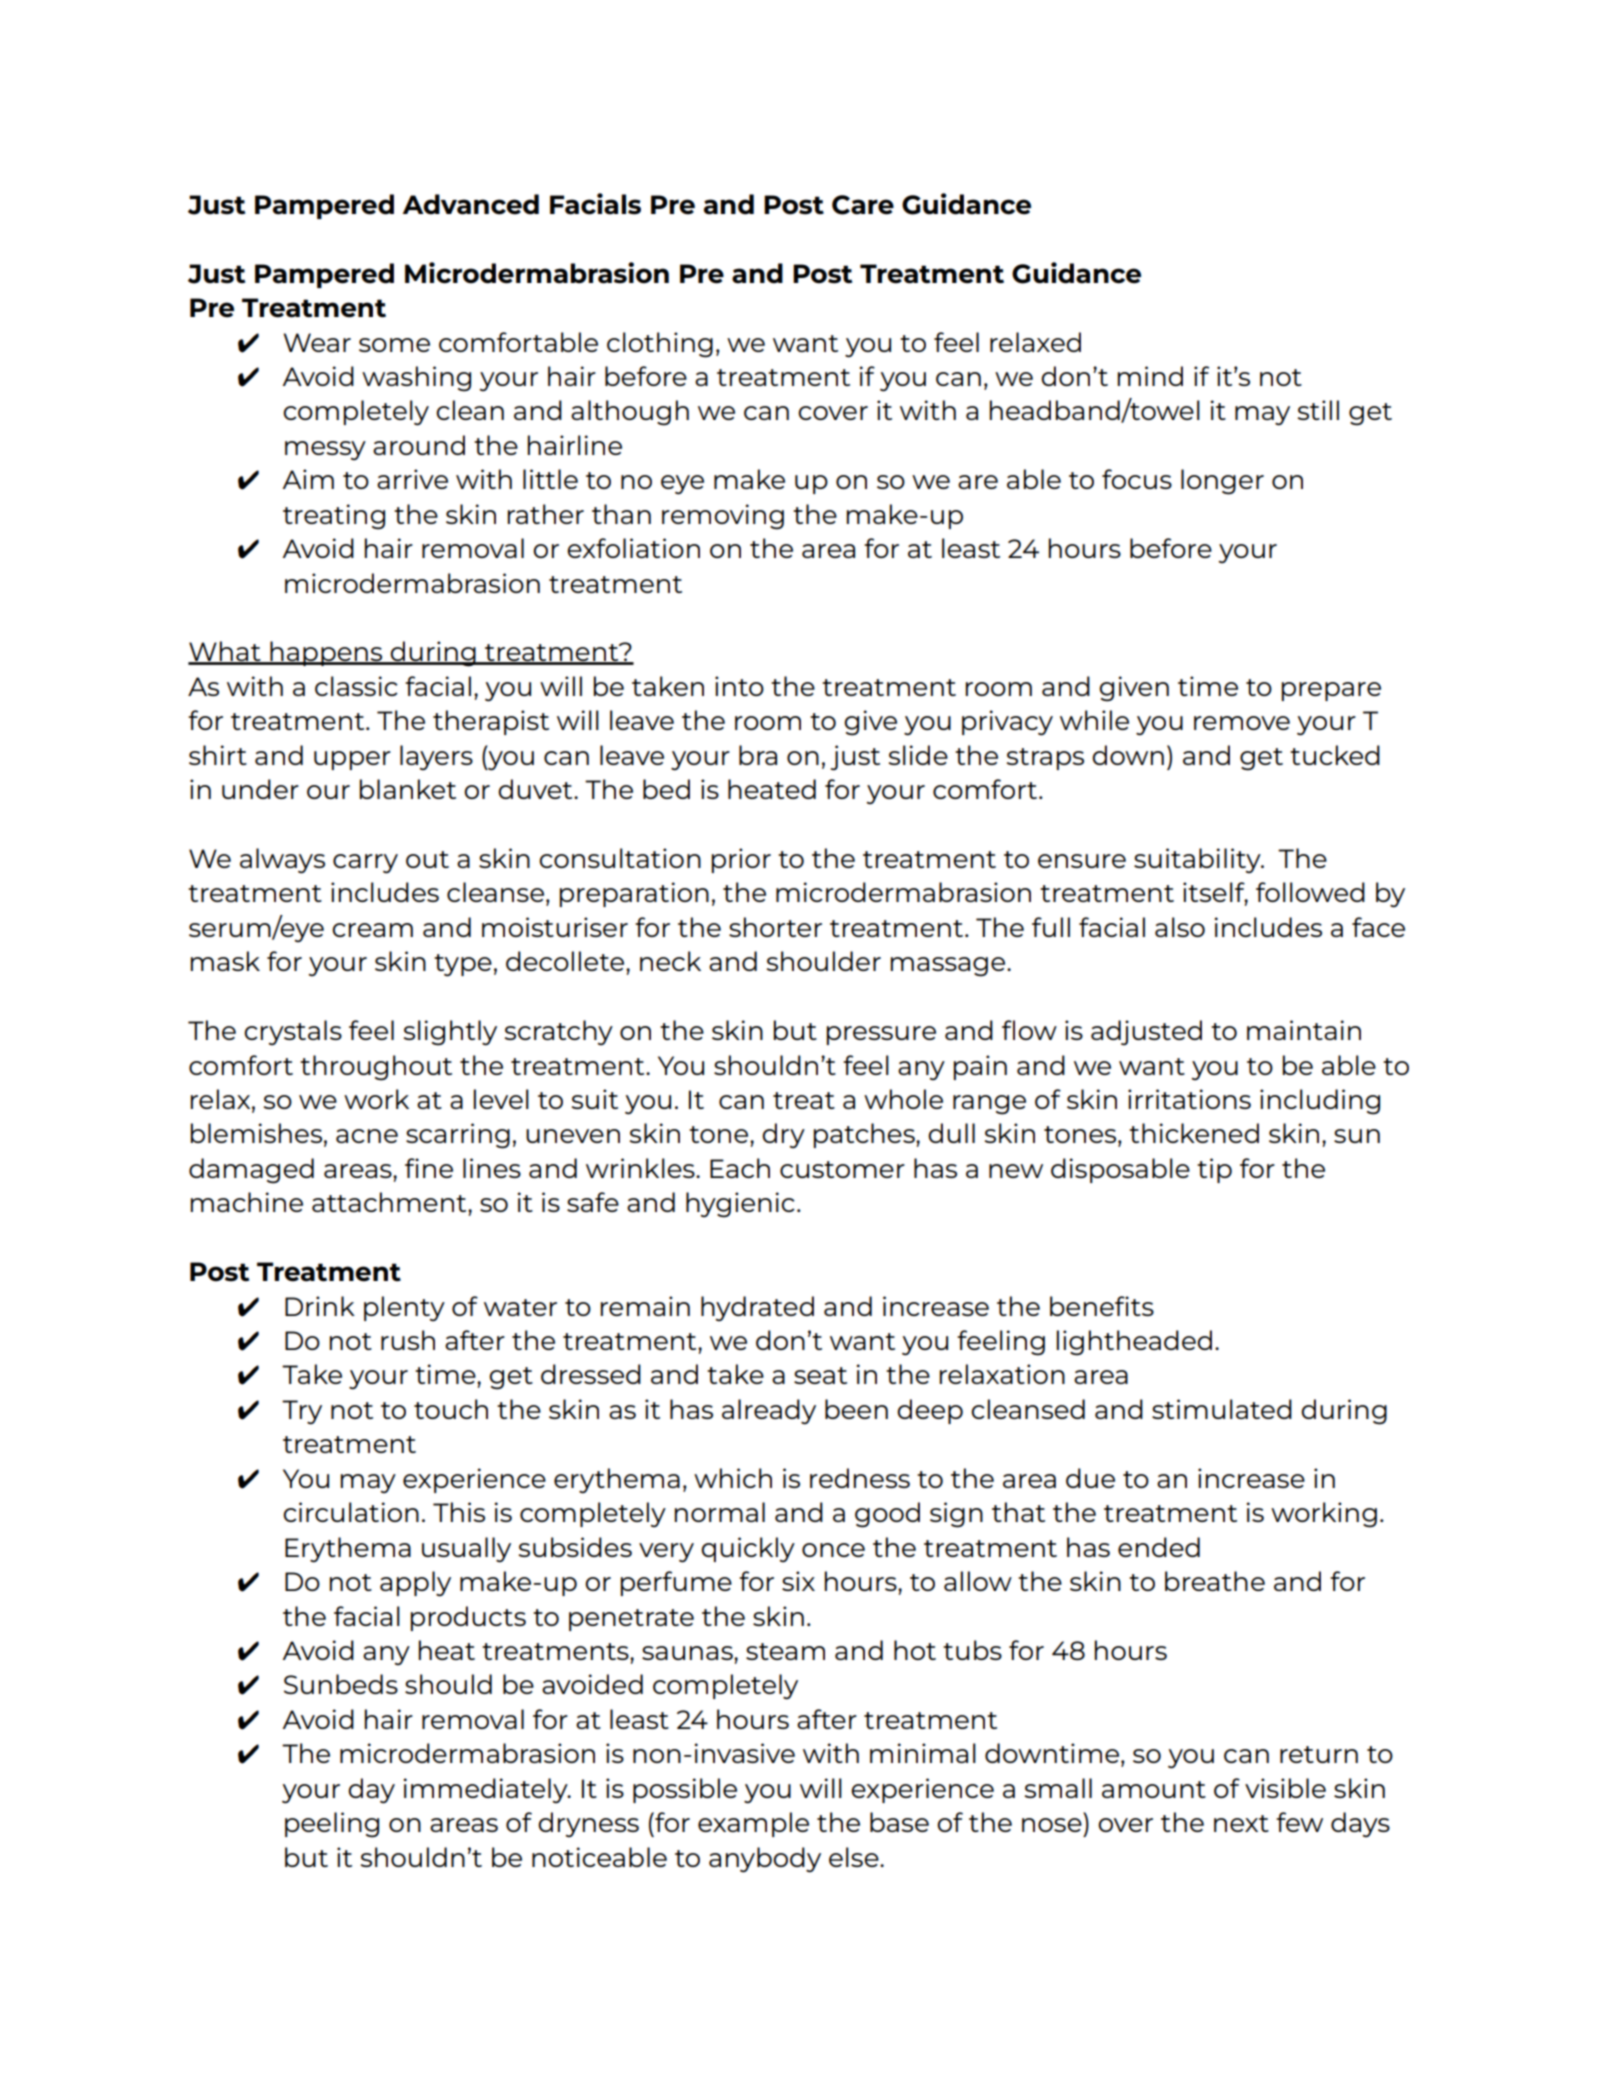 The width and height of the screenshot is (1602, 2073). Describe the element at coordinates (332, 1825) in the screenshot. I see `peeling` at that location.
